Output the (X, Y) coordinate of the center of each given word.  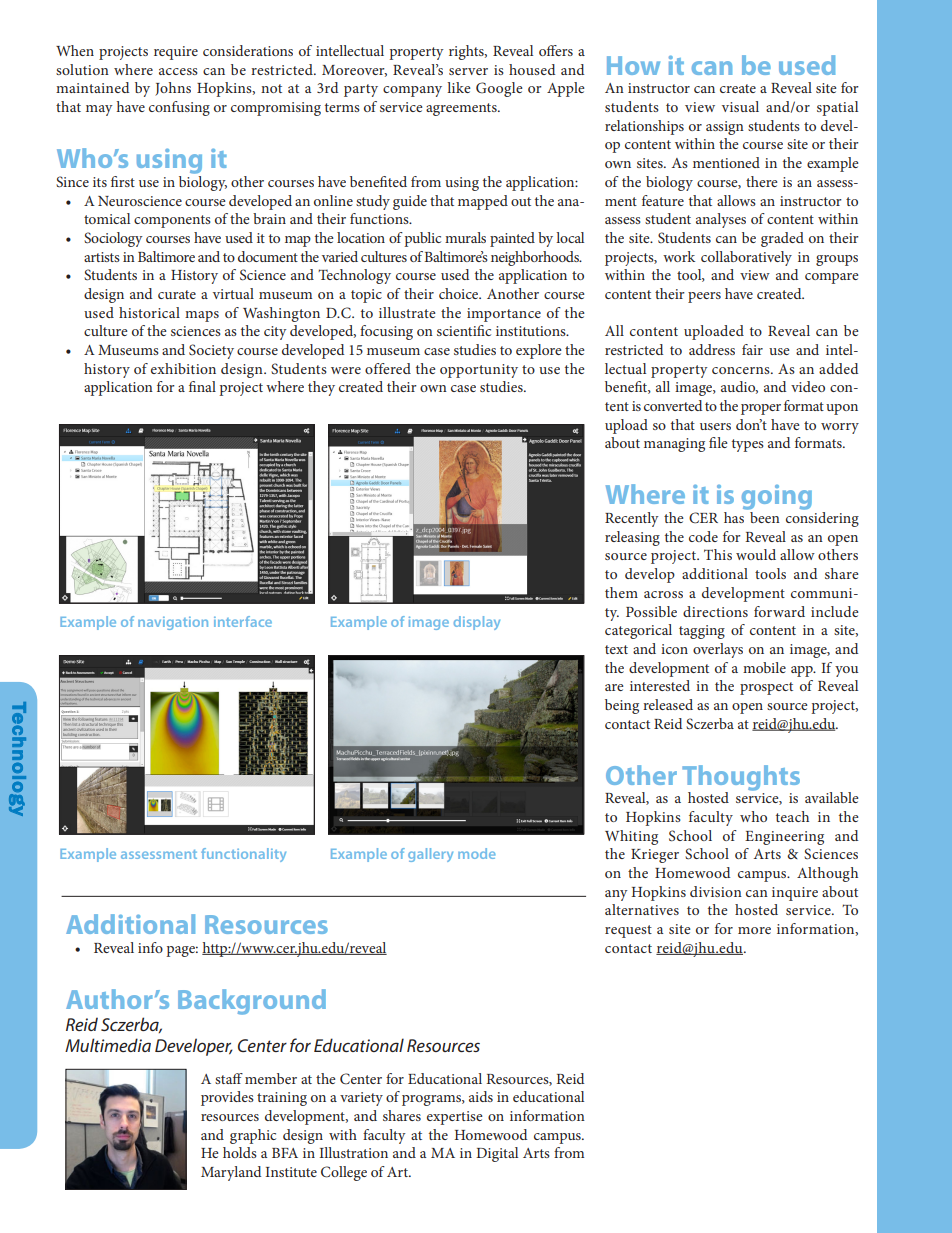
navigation (173, 623)
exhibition (183, 368)
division (716, 891)
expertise (455, 1118)
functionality (243, 855)
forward (779, 611)
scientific (464, 330)
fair (752, 349)
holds (240, 1152)
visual (740, 106)
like (459, 87)
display (477, 623)
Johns (173, 89)
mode (477, 853)
